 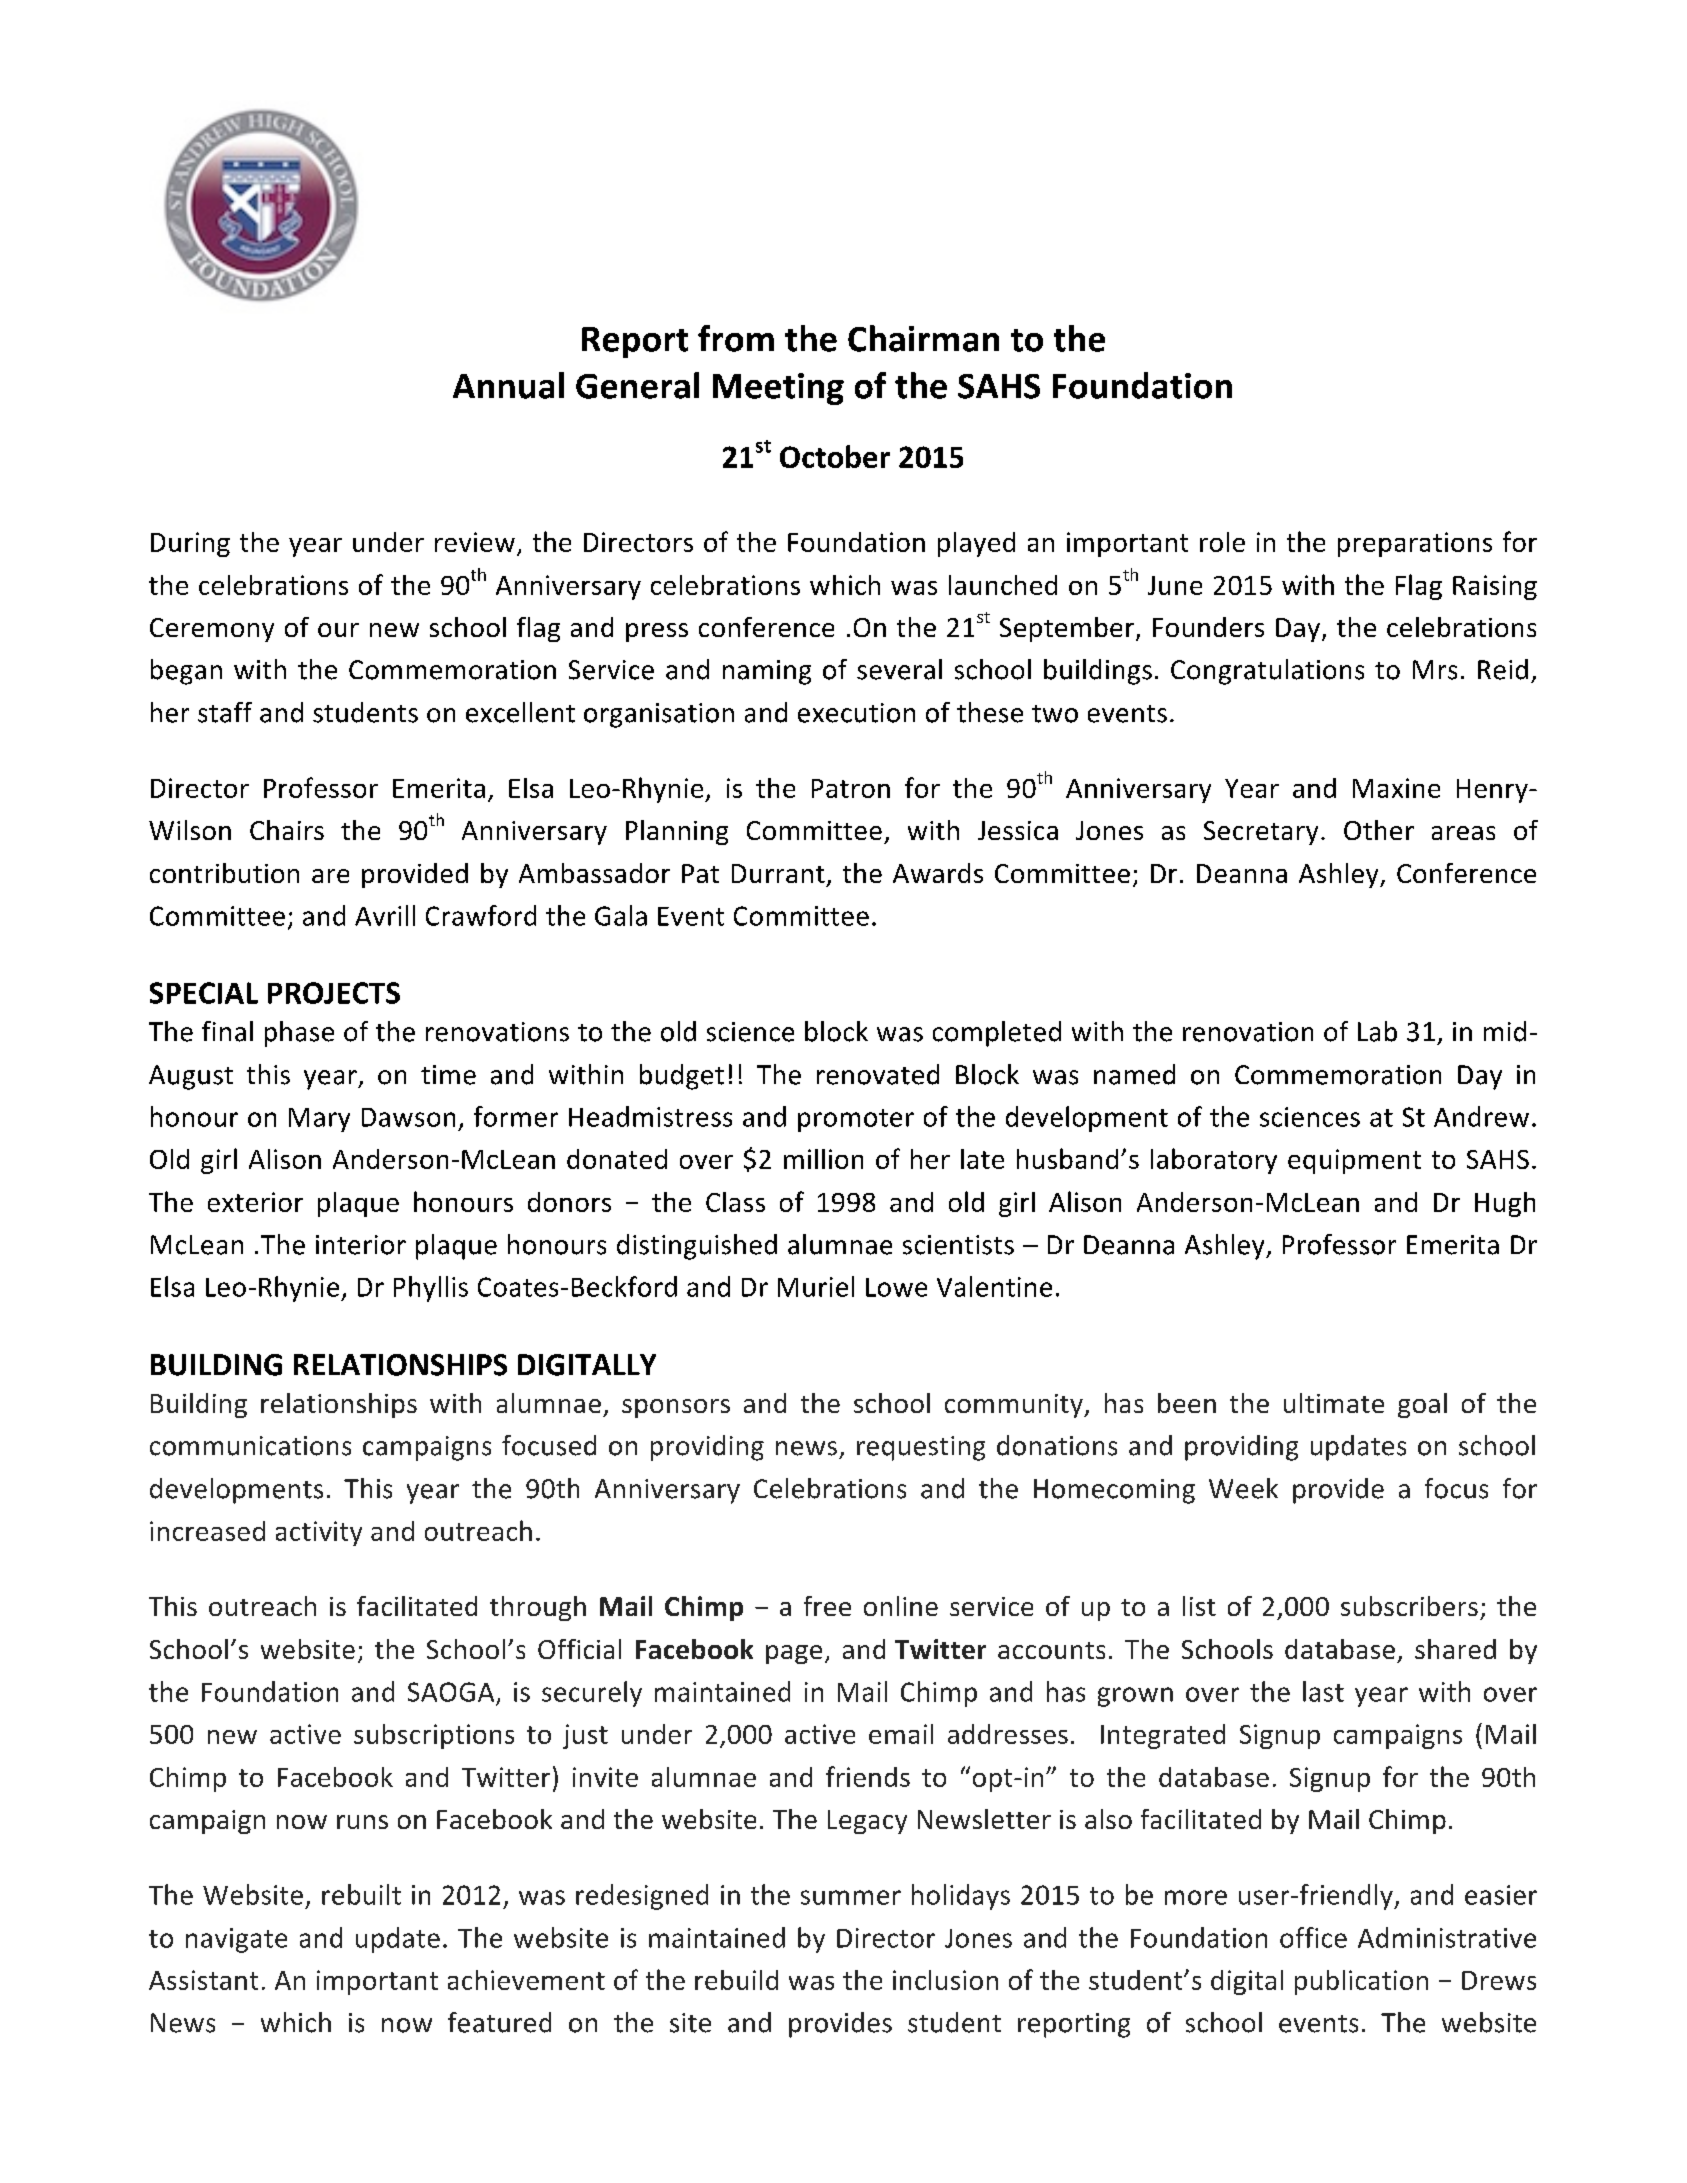 What do you see at coordinates (823, 1159) in the screenshot?
I see `million` at bounding box center [823, 1159].
